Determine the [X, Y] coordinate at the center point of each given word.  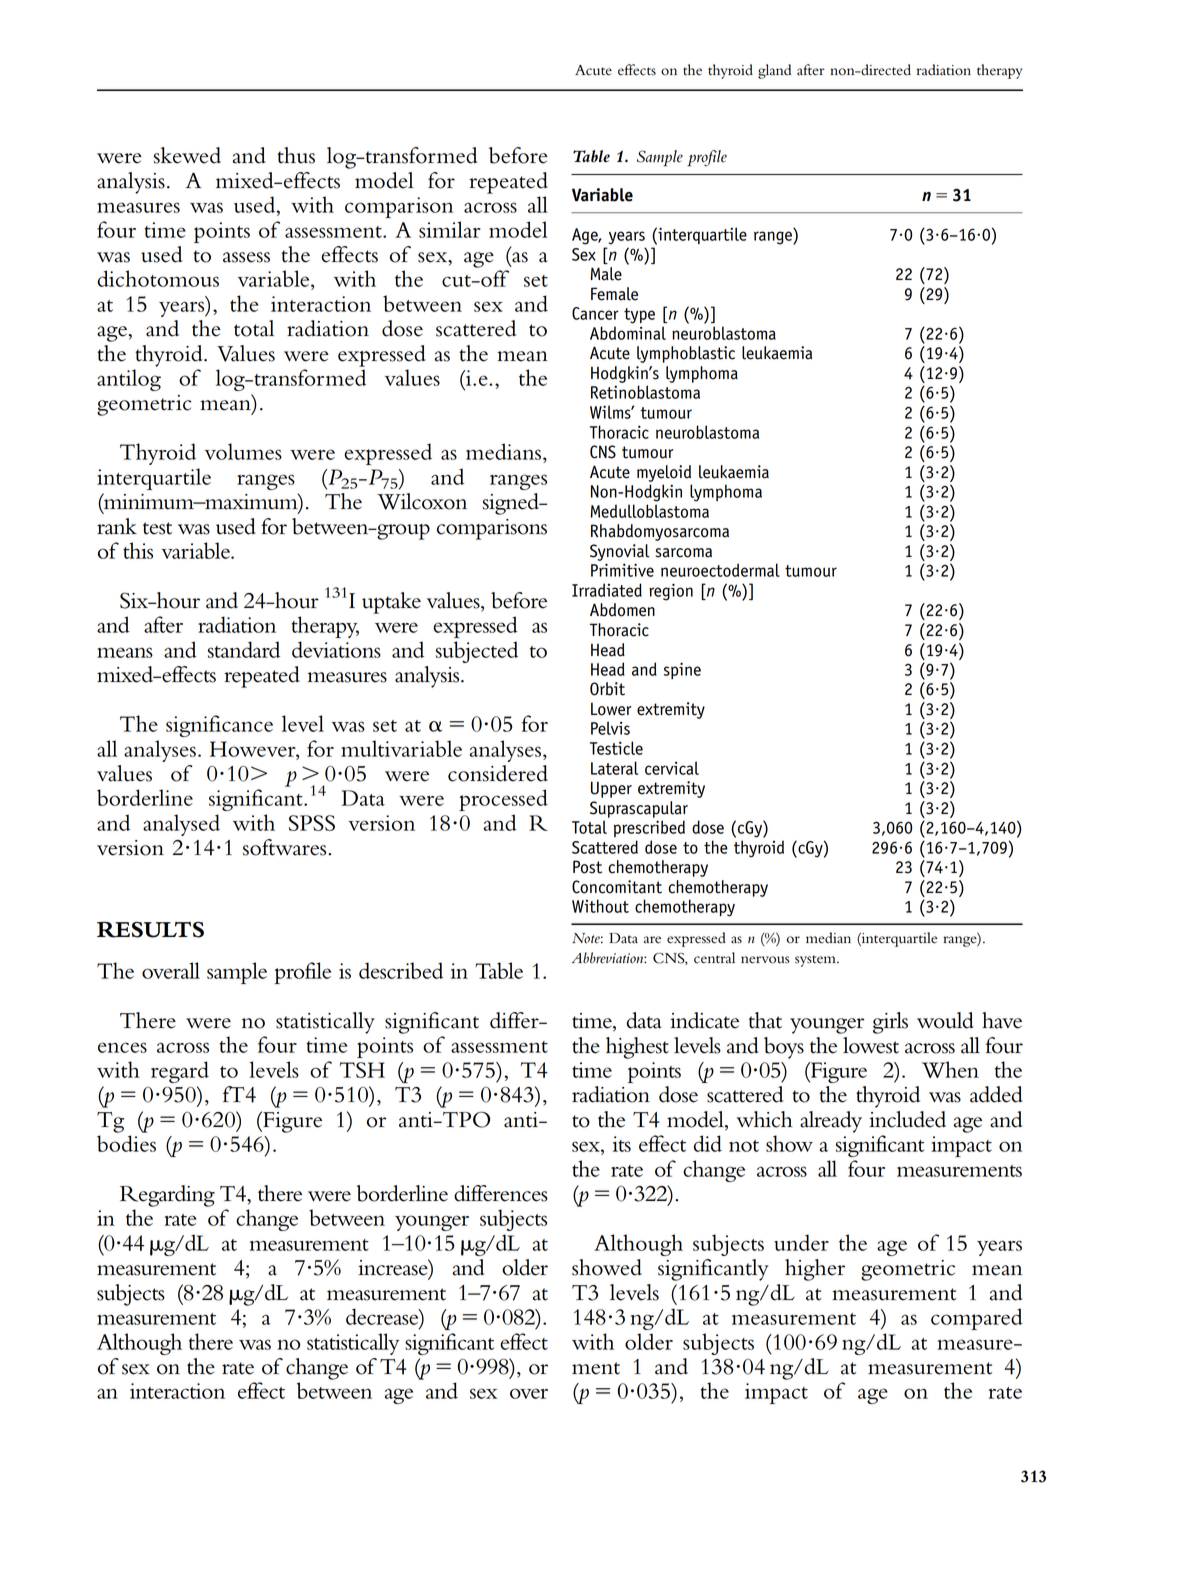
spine [682, 670]
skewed [187, 155]
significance [219, 726]
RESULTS [150, 930]
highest [637, 1048]
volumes [243, 451]
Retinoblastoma [645, 392]
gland [774, 71]
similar [450, 229]
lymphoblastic [686, 354]
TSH [362, 1070]
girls [890, 1023]
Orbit [607, 689]
